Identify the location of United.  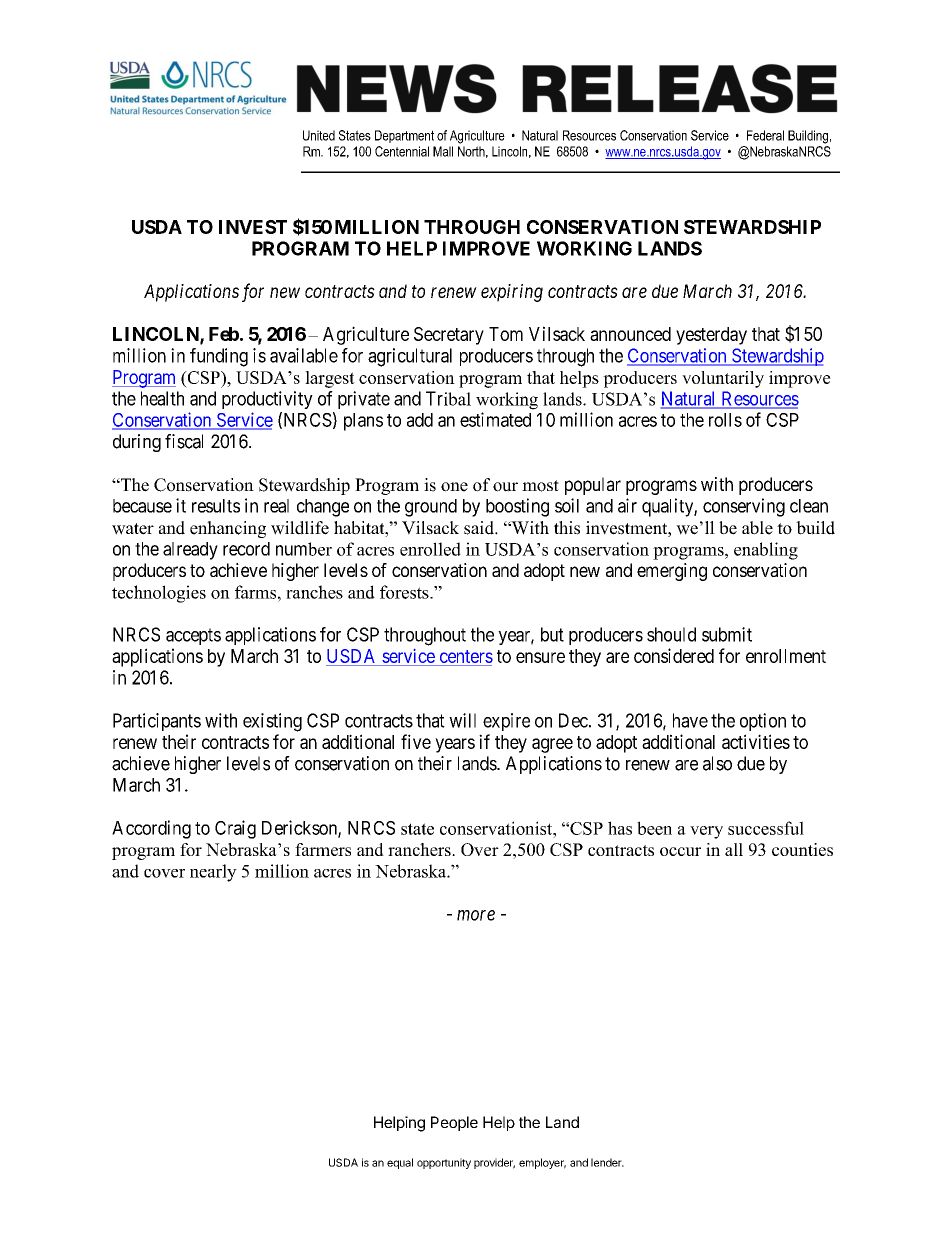
(319, 135).
